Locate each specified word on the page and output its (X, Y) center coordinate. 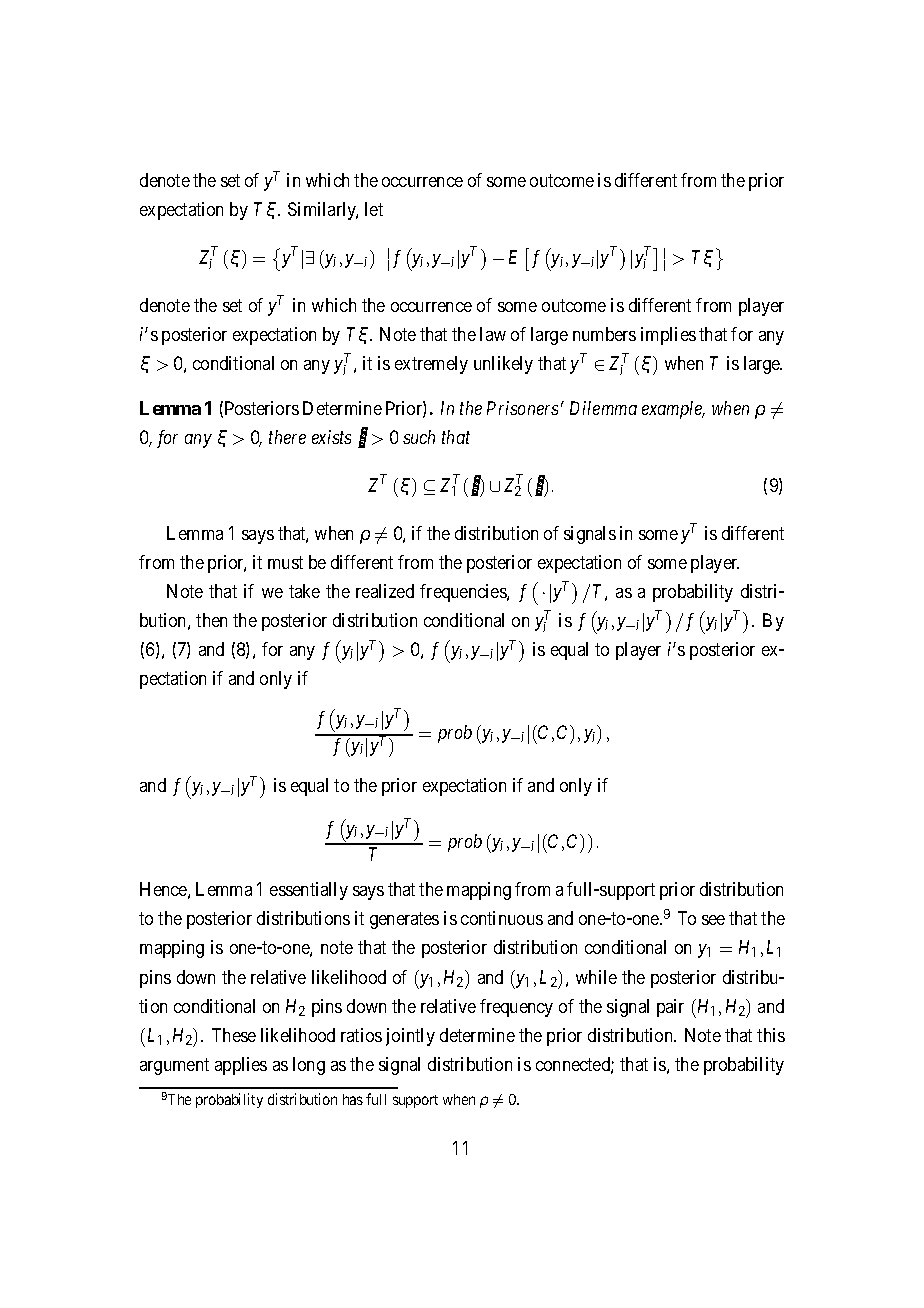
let (374, 209)
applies (241, 1066)
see (713, 920)
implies (668, 336)
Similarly (323, 211)
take (304, 591)
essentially (309, 891)
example (673, 410)
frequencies (464, 593)
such (419, 437)
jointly (410, 1037)
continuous (502, 918)
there (287, 437)
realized (385, 591)
